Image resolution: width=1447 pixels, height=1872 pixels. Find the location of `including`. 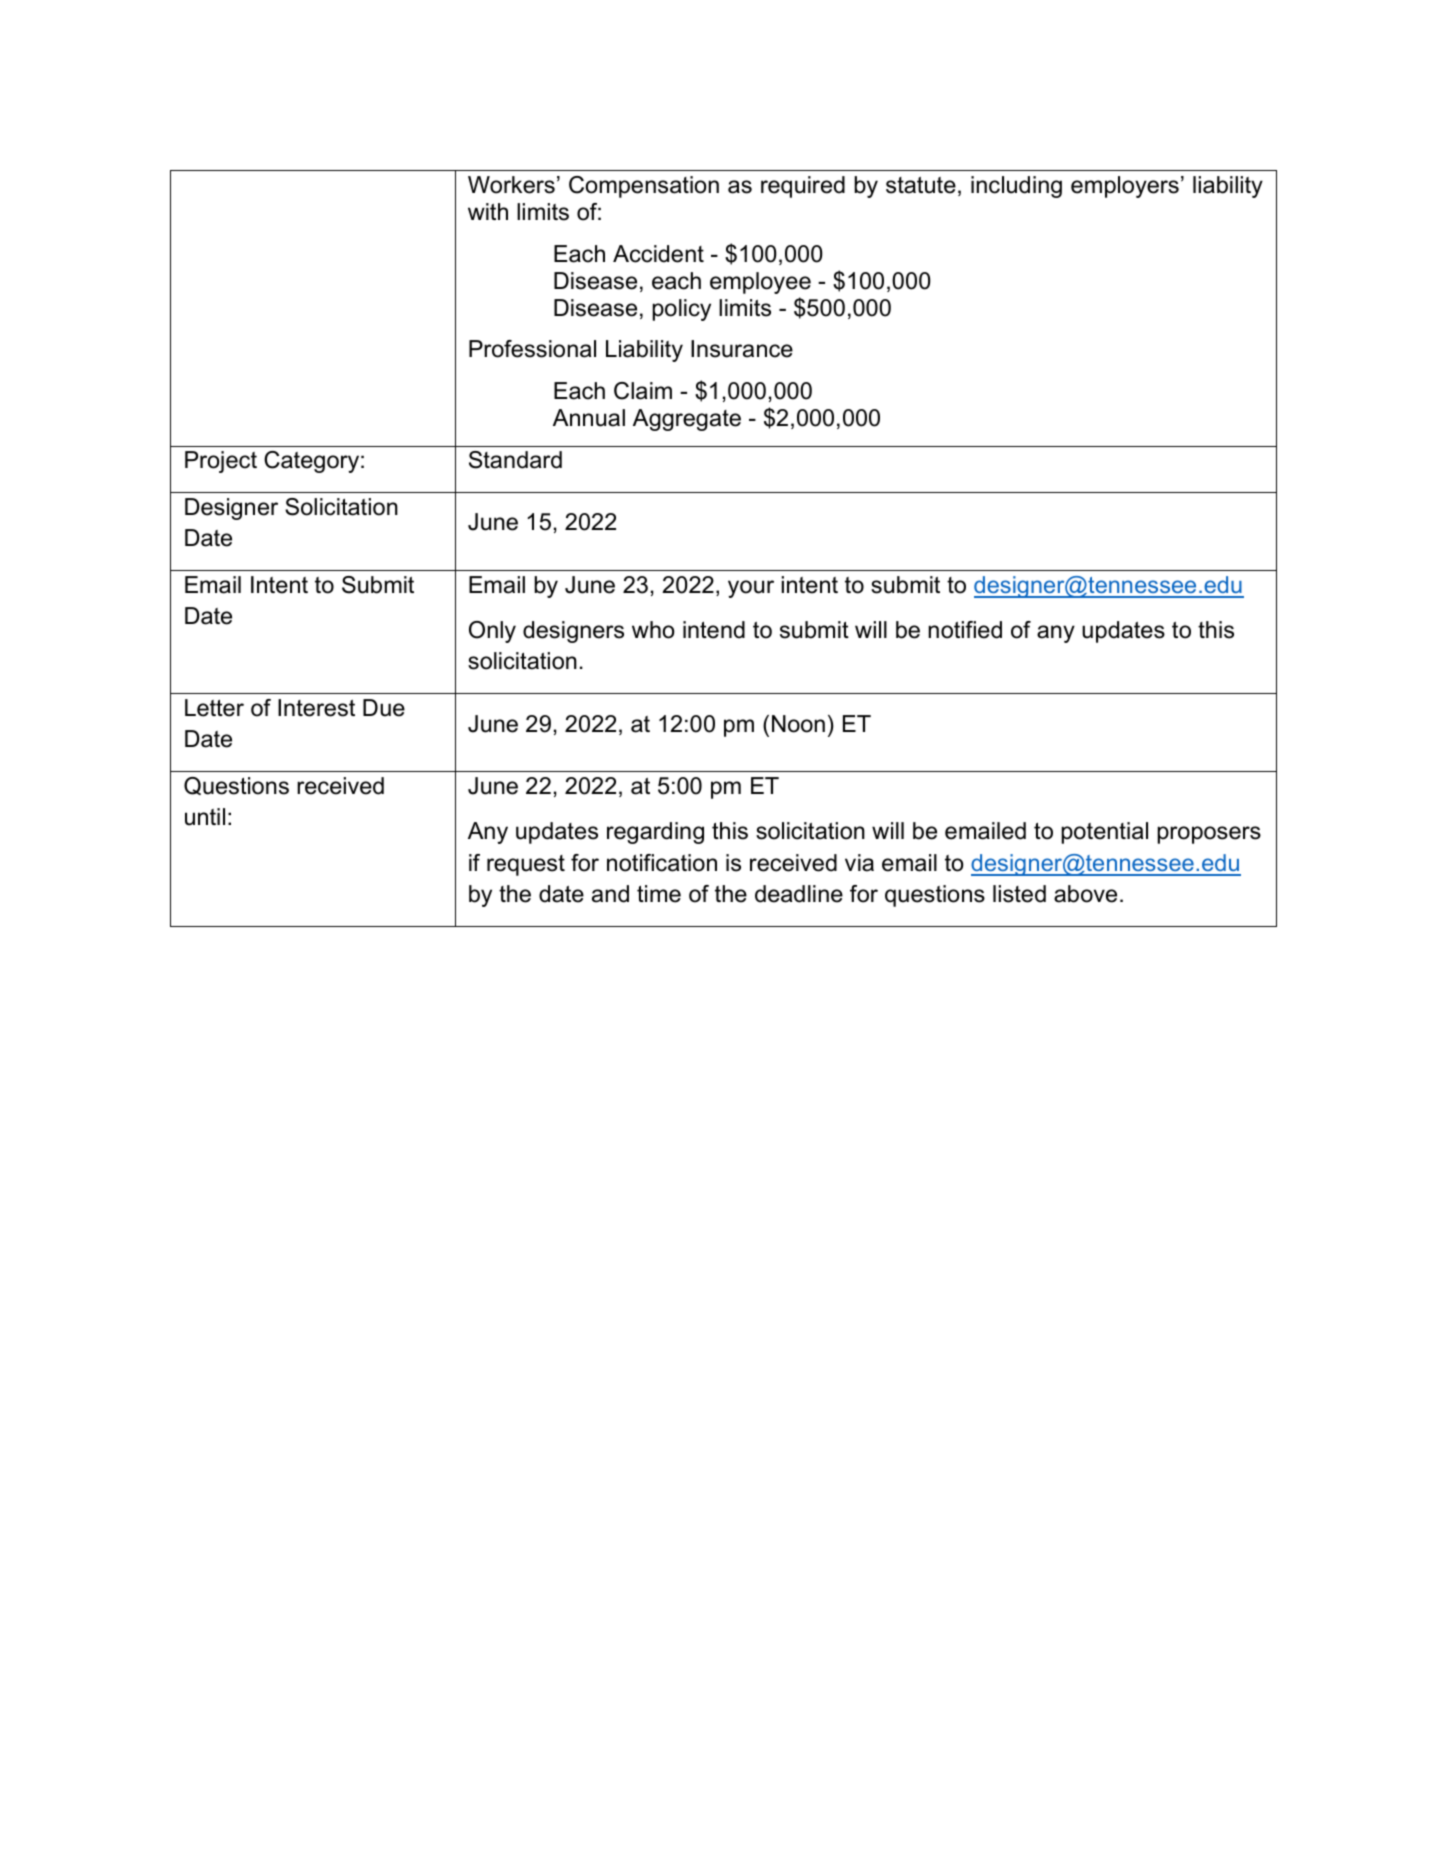

including is located at coordinates (1016, 187).
